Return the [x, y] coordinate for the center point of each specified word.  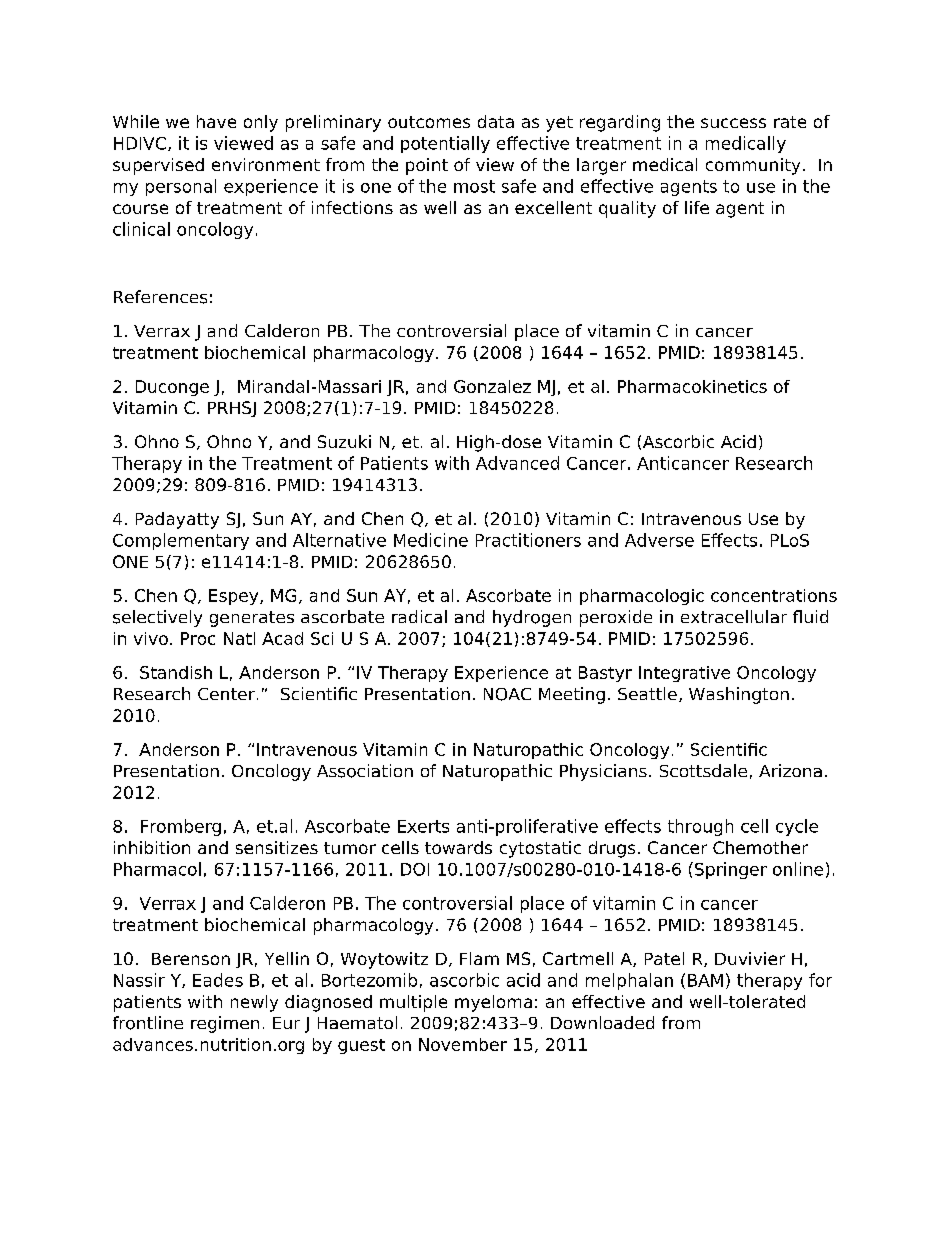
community [753, 166]
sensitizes [277, 847]
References [160, 297]
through [700, 827]
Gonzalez [492, 386]
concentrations [774, 595]
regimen [225, 1024]
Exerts [423, 826]
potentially [445, 144]
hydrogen [532, 618]
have [216, 121]
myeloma [493, 1003]
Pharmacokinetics [692, 386]
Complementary [181, 541]
